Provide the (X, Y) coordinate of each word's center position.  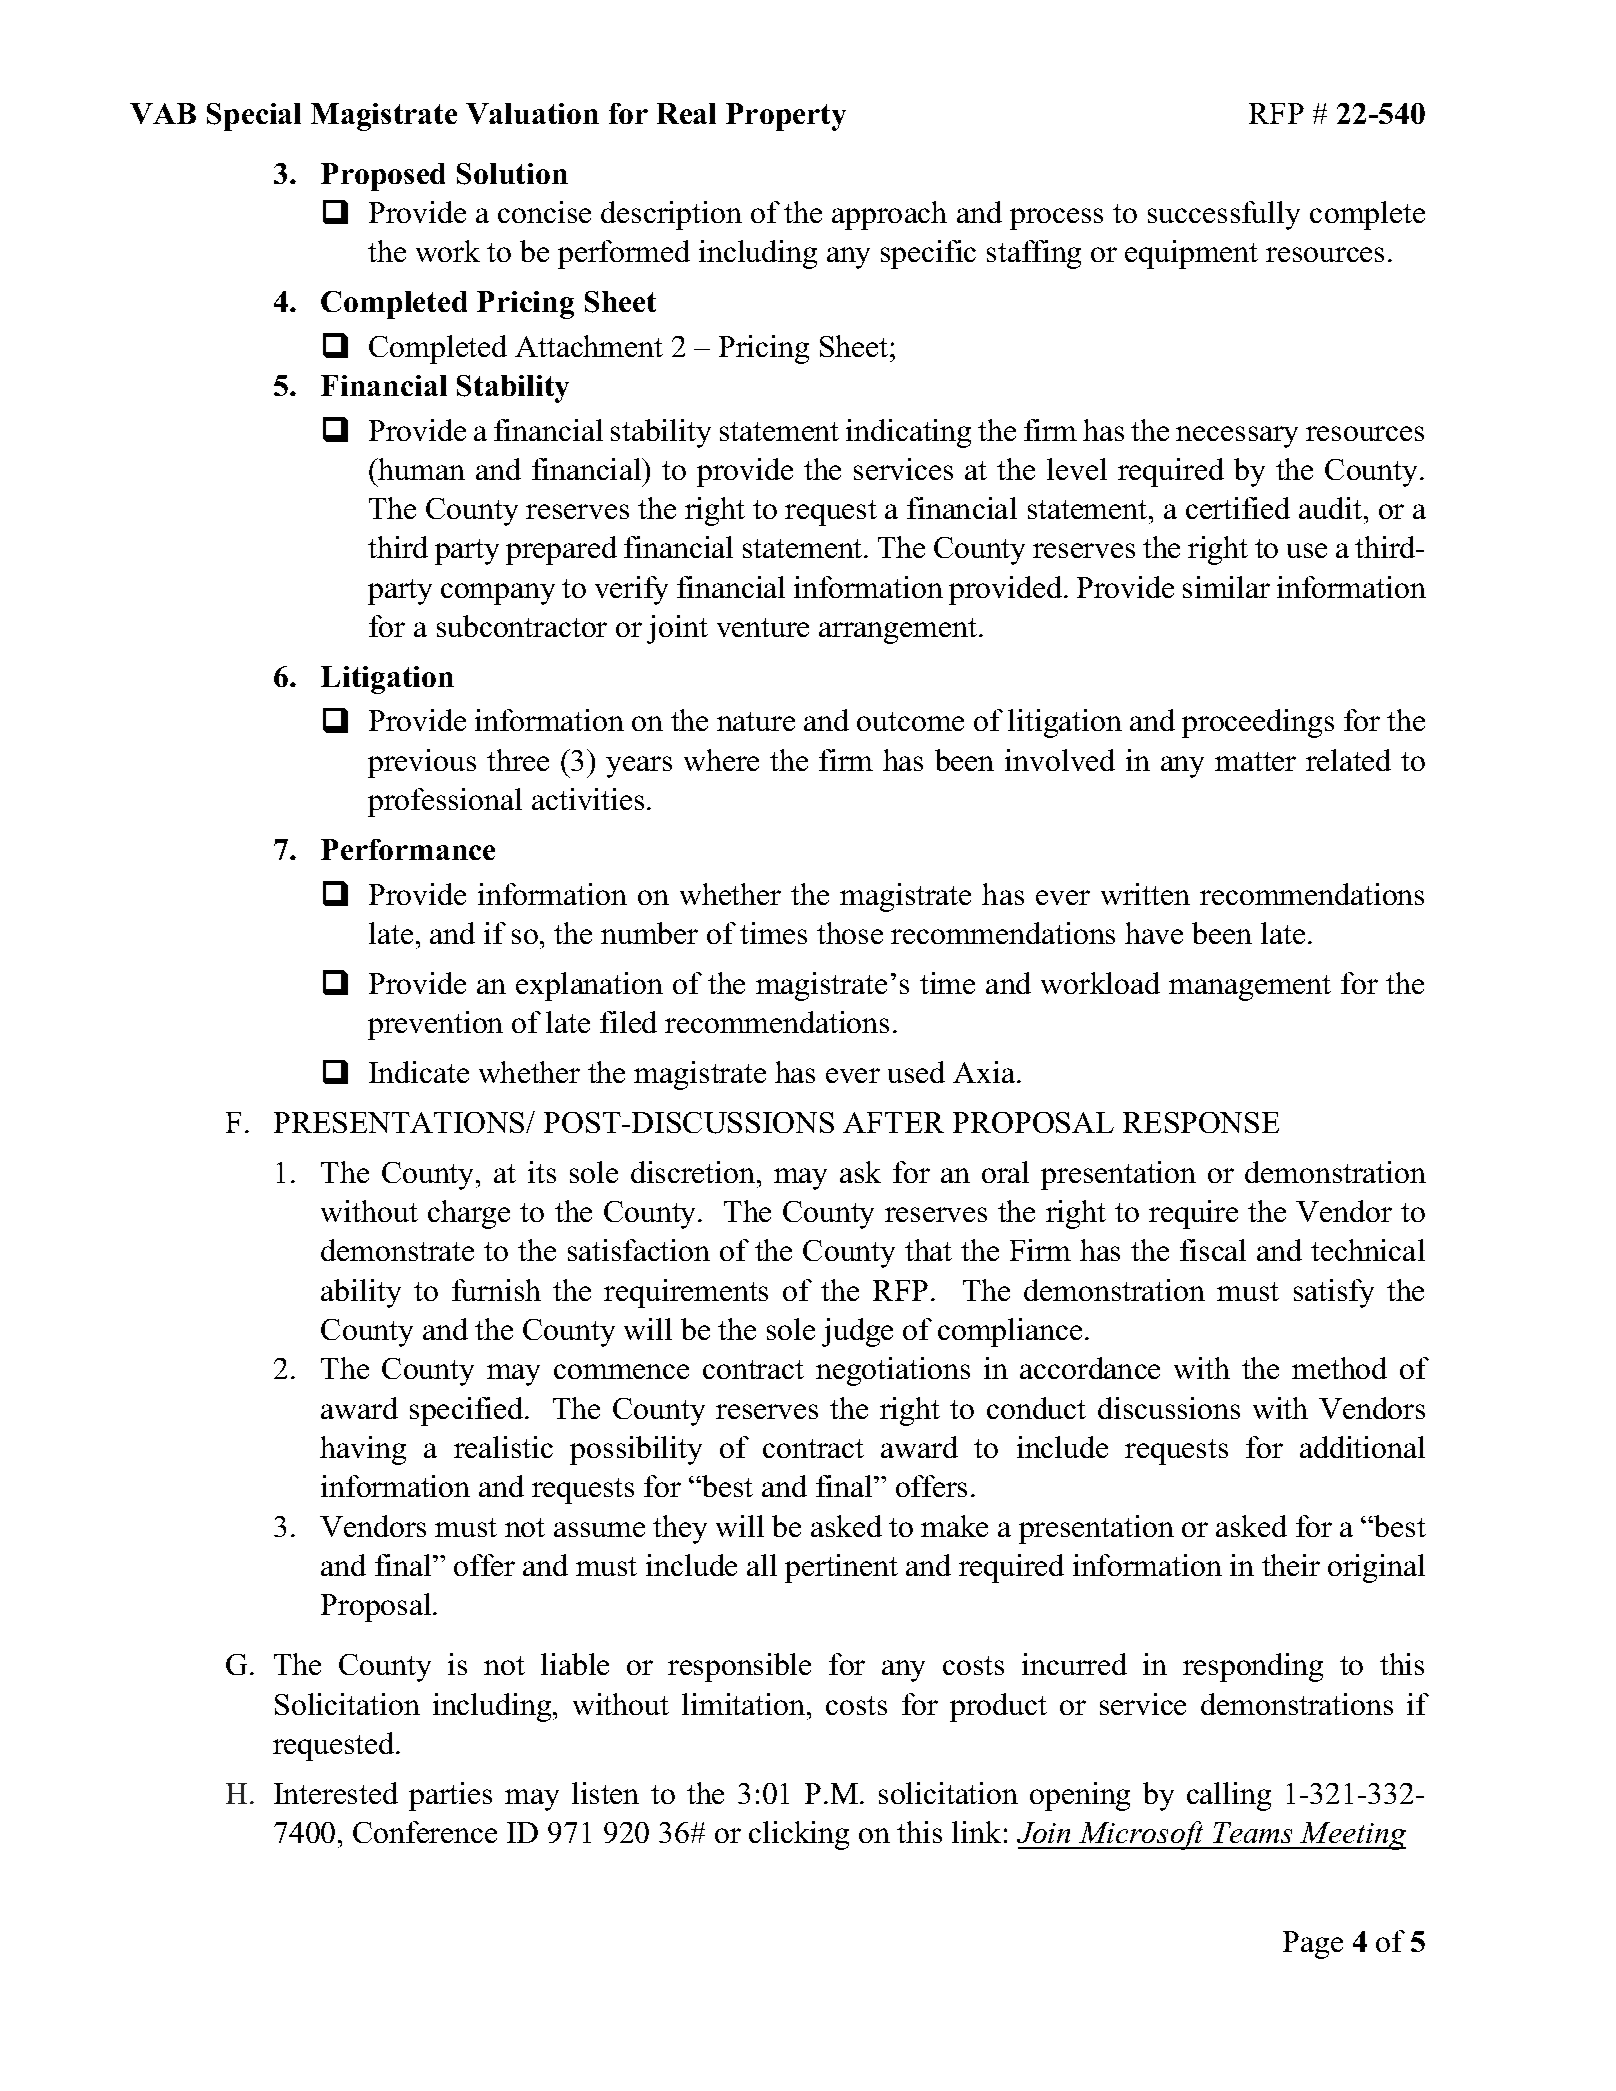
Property (786, 117)
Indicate (419, 1072)
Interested (336, 1793)
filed (628, 1022)
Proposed (383, 177)
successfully (1224, 215)
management (1250, 988)
